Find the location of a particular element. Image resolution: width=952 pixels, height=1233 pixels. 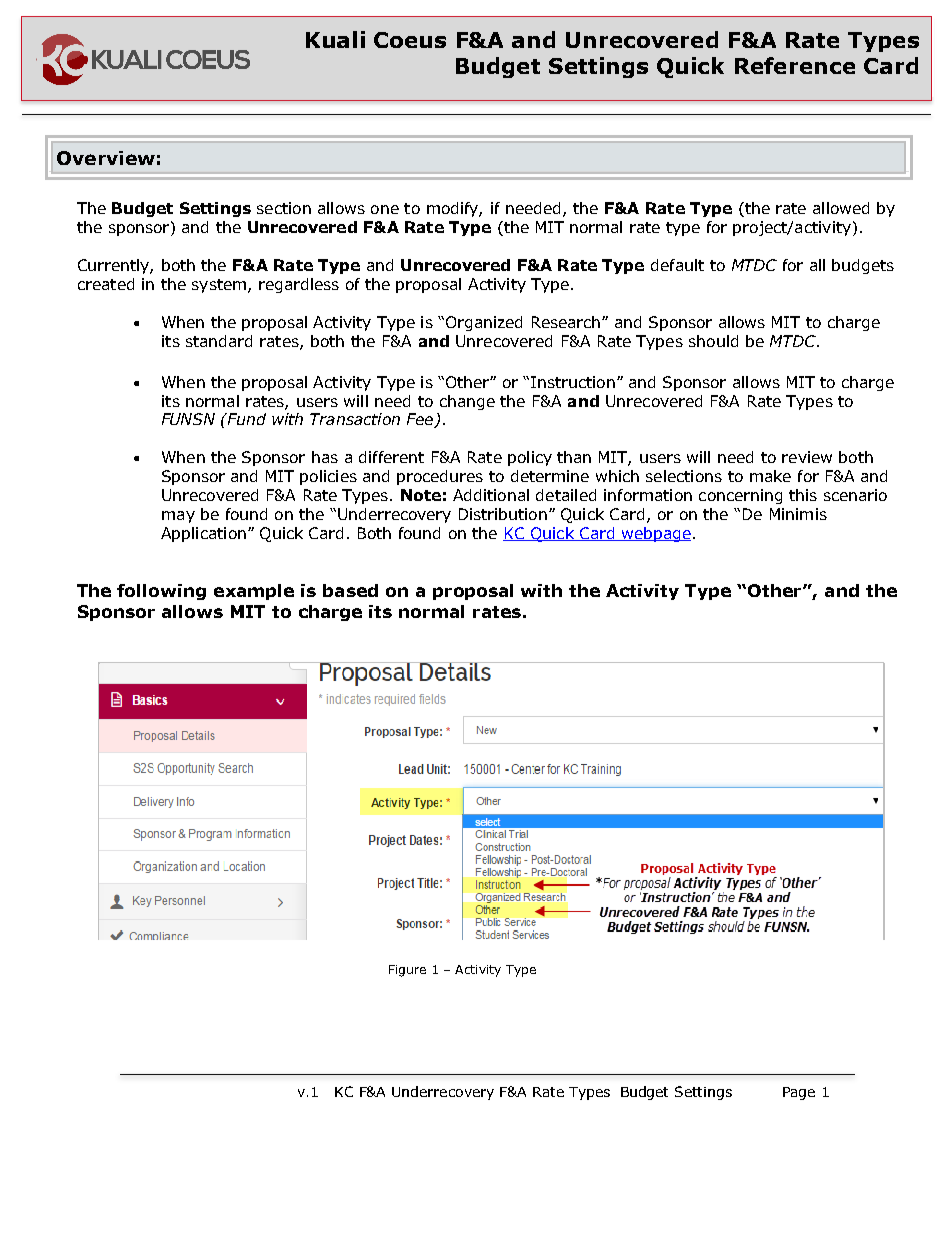

Figure is located at coordinates (407, 971).
